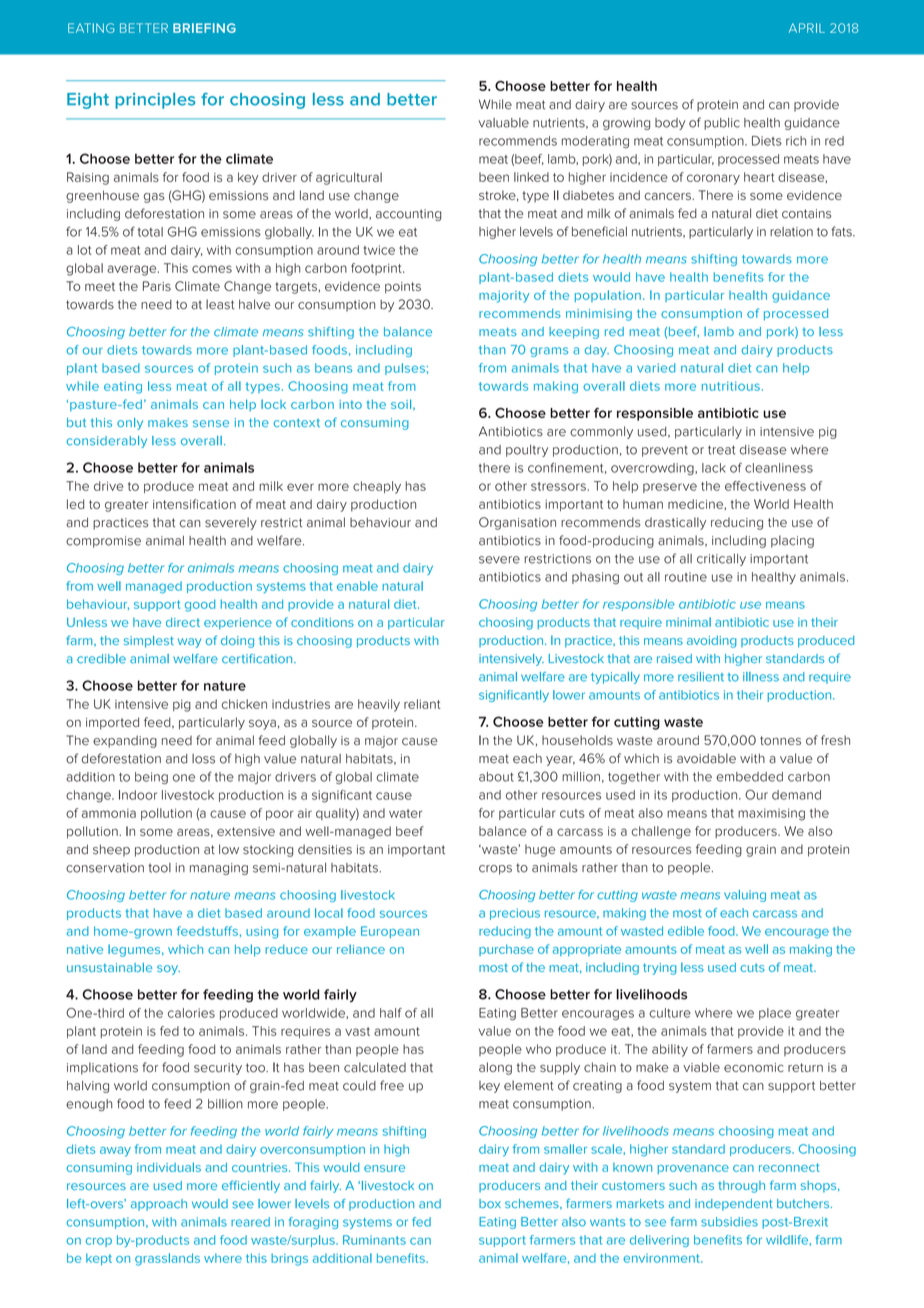  Describe the element at coordinates (807, 28) in the document. I see `APRIL` at that location.
